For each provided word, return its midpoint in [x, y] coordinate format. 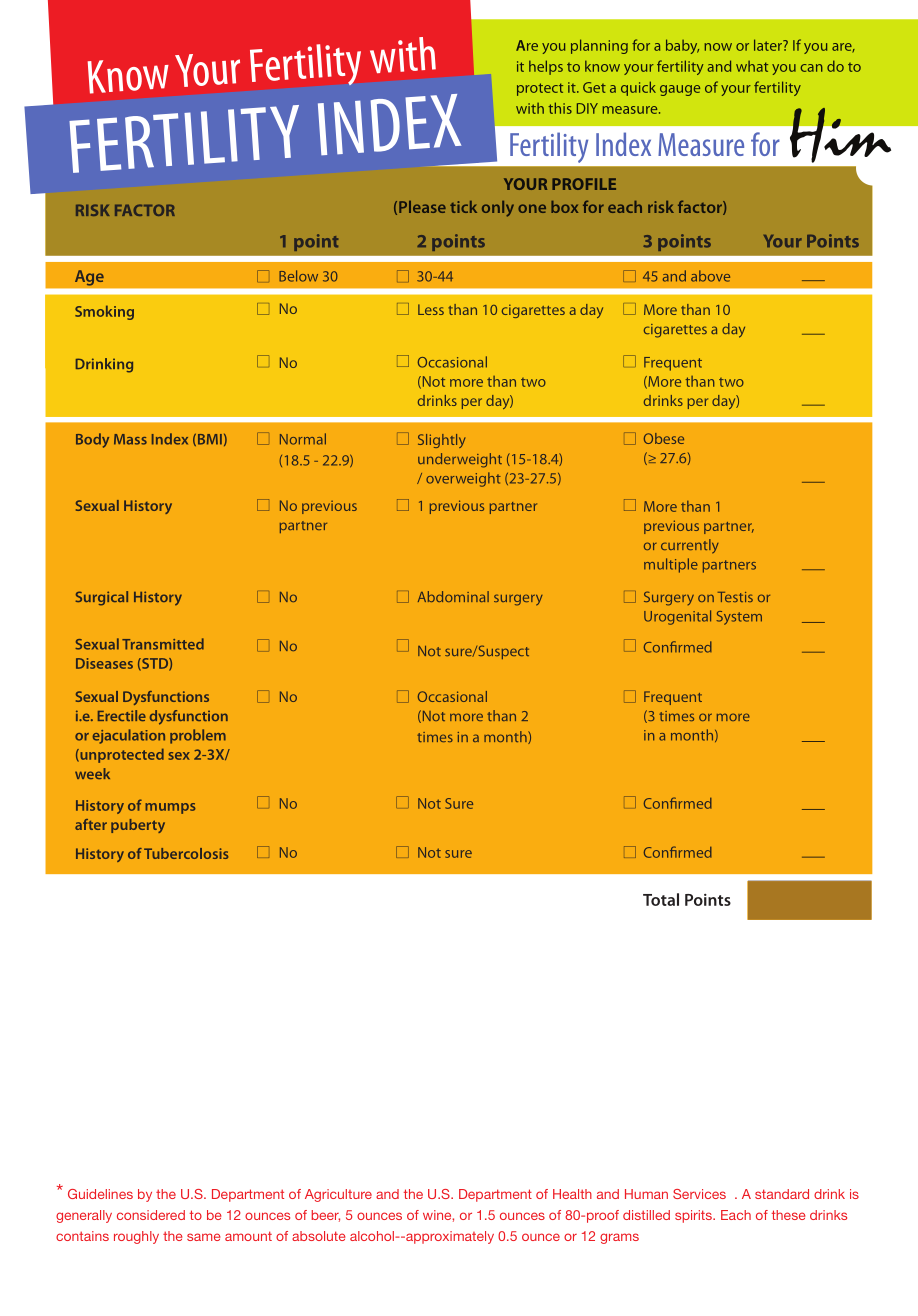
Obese [664, 438]
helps [546, 67]
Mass [130, 439]
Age [89, 278]
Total [661, 899]
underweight [460, 460]
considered [151, 1215]
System [739, 618]
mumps [170, 808]
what [752, 66]
